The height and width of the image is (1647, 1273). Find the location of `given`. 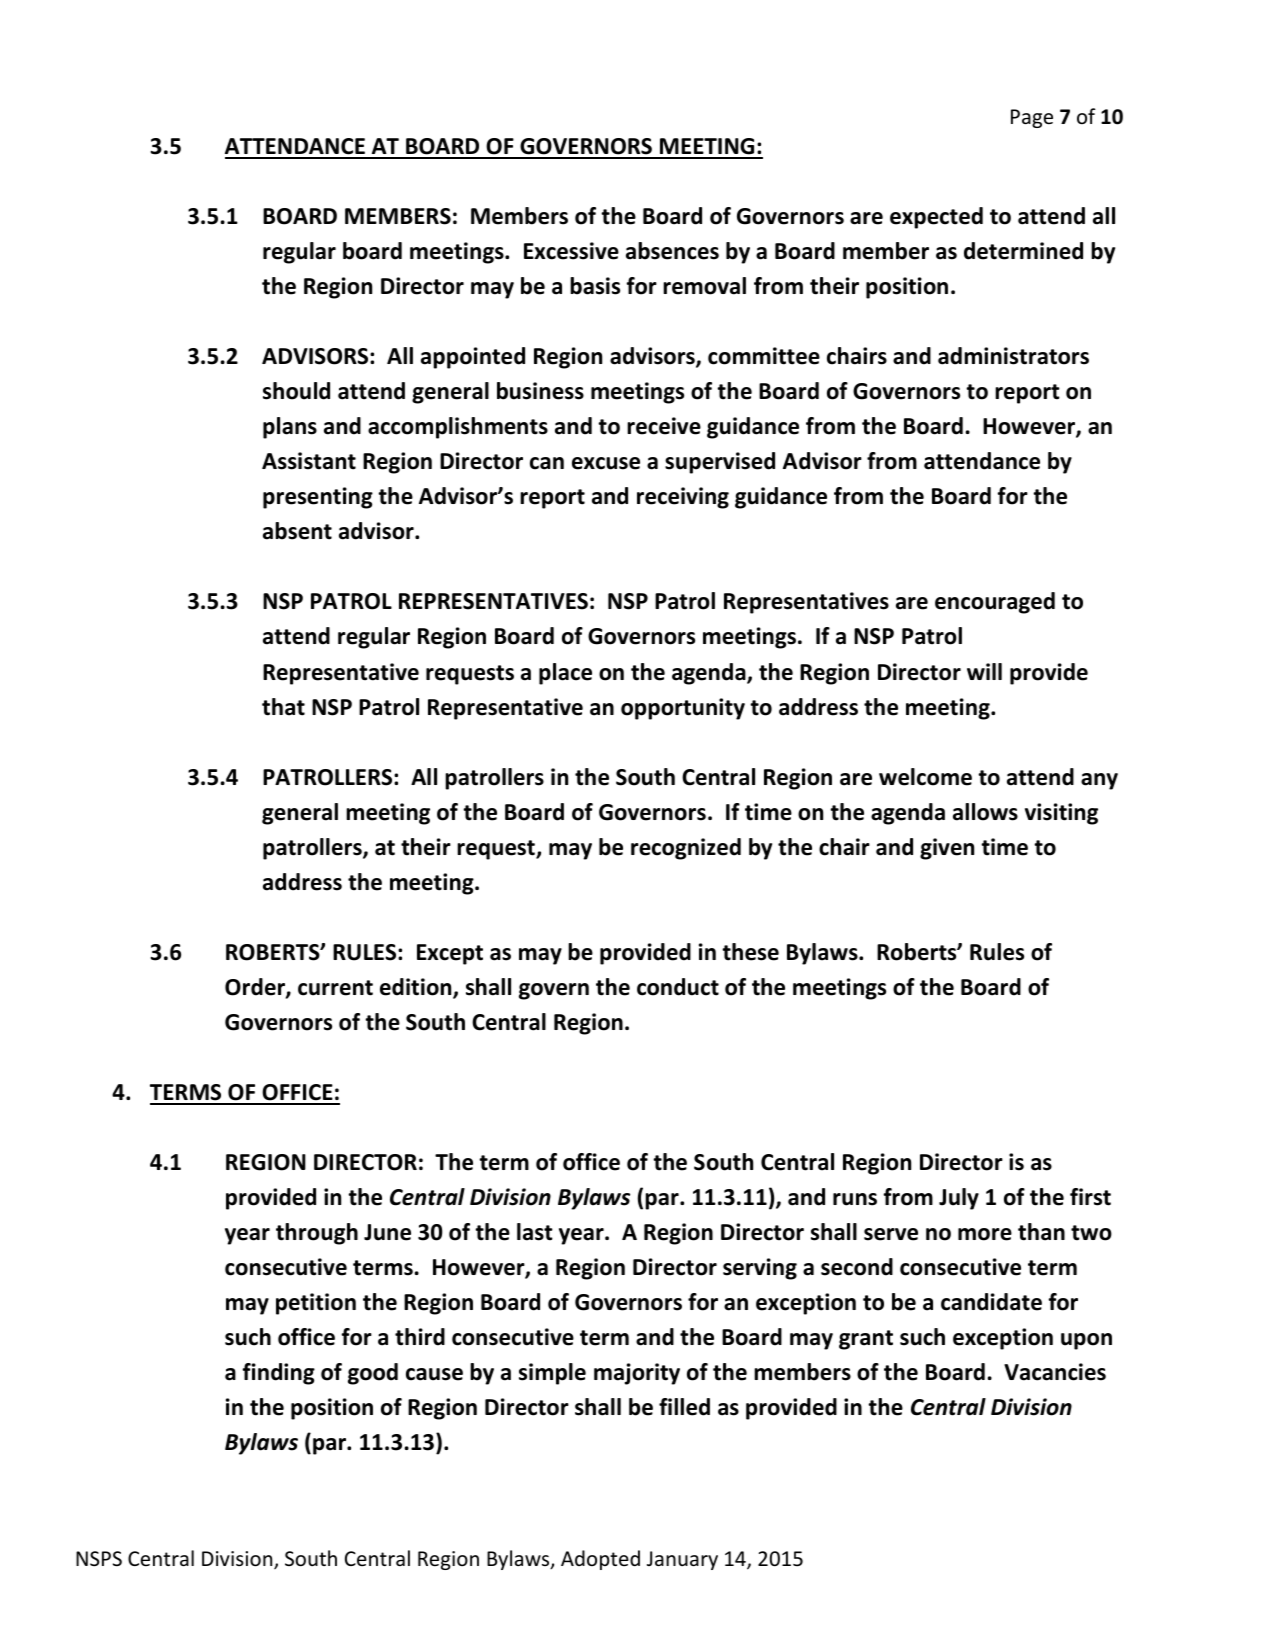

given is located at coordinates (947, 849).
